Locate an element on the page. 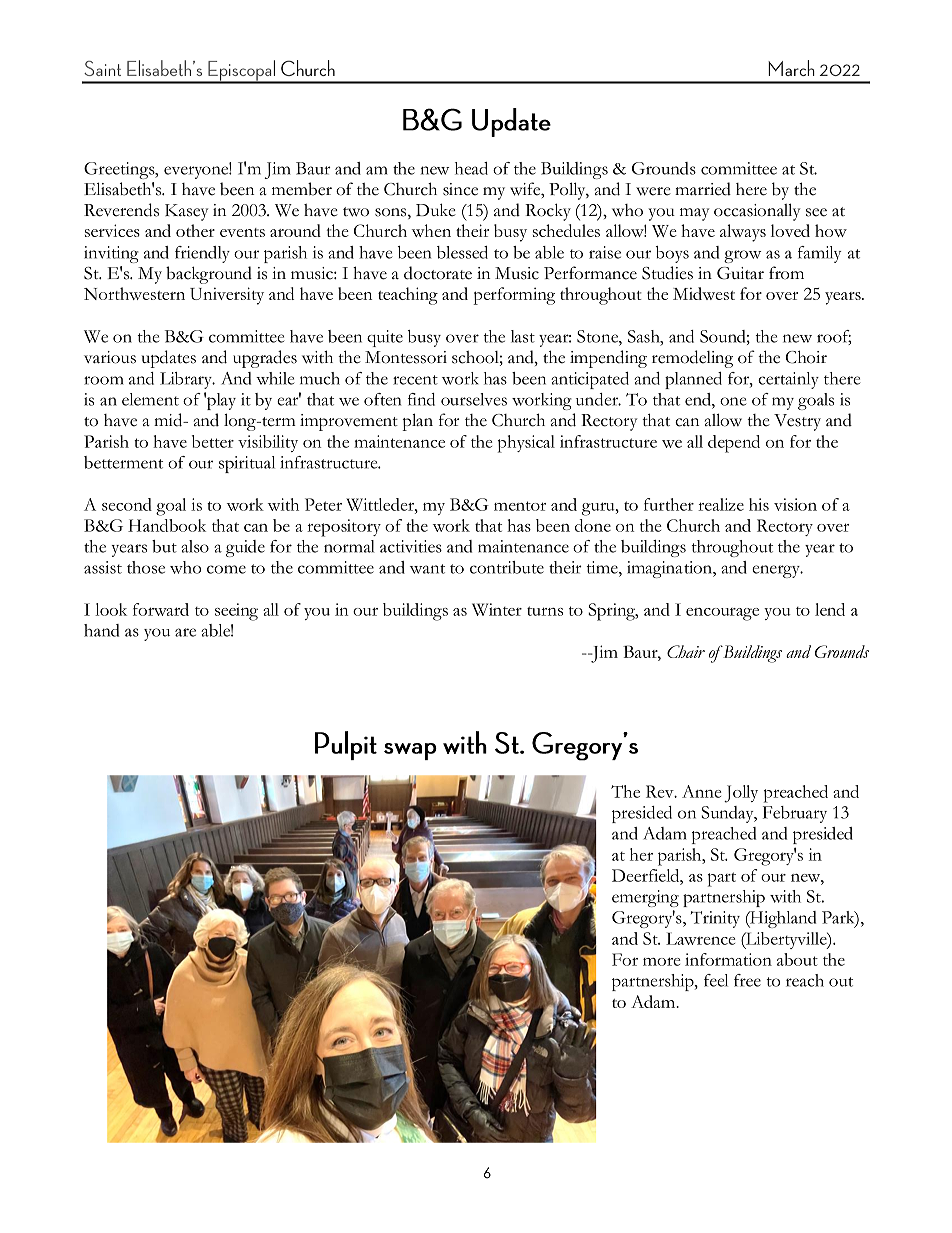 The height and width of the image is (1233, 952). are is located at coordinates (185, 632).
